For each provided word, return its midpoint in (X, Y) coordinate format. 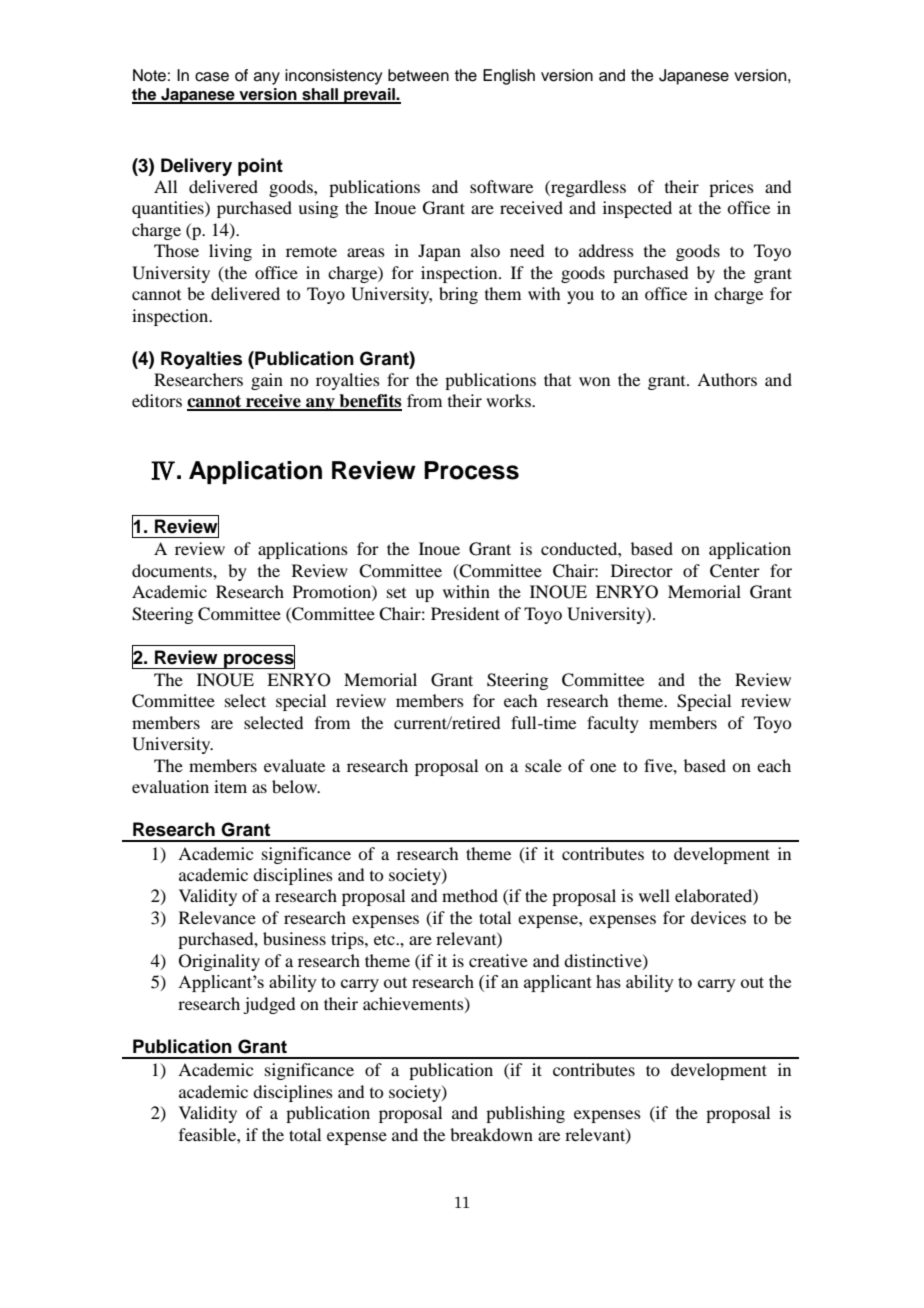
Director (642, 570)
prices (731, 188)
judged (269, 1005)
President (465, 613)
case (212, 77)
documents (173, 570)
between (418, 75)
